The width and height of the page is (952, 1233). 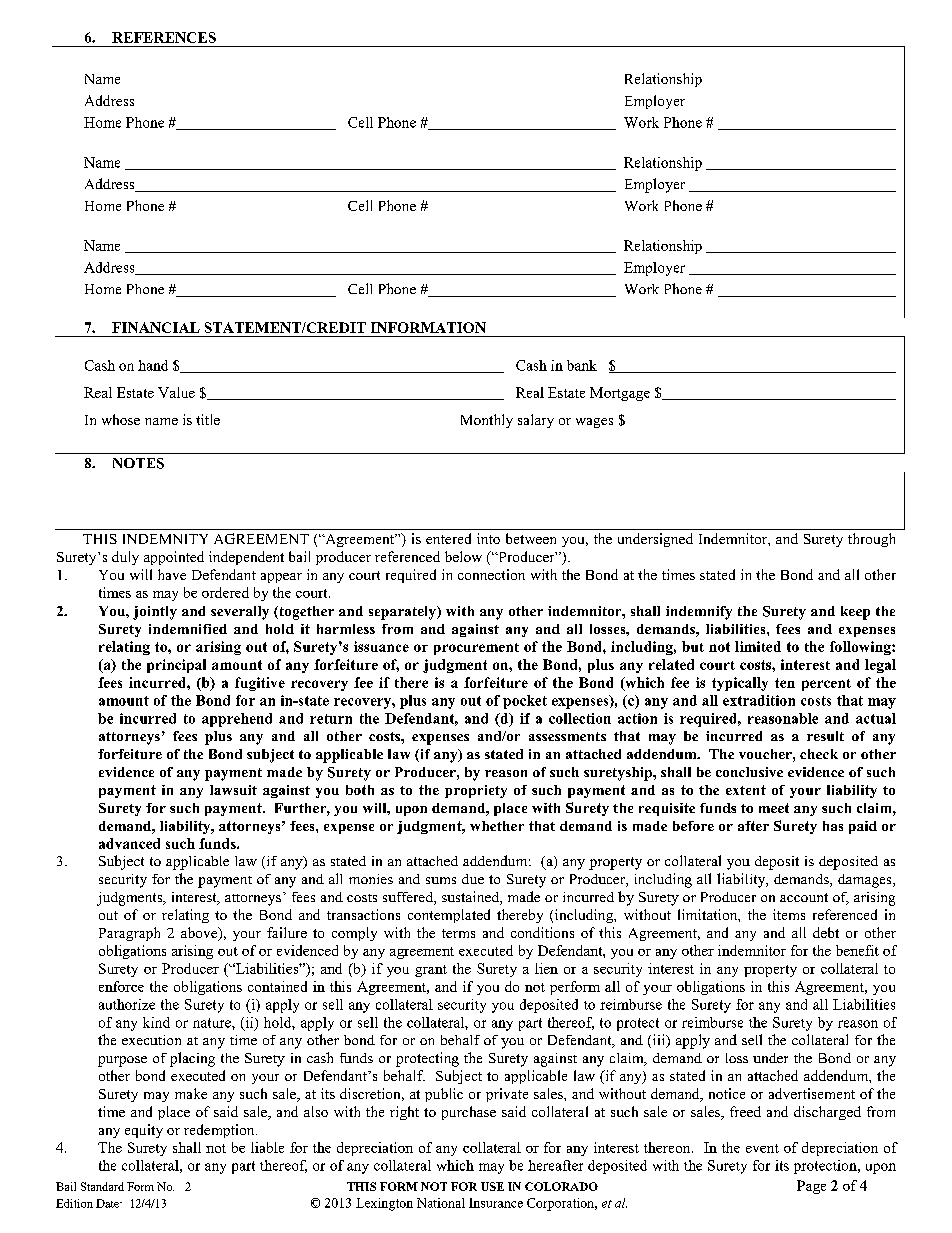 I want to click on REFERENCES, so click(x=164, y=37).
